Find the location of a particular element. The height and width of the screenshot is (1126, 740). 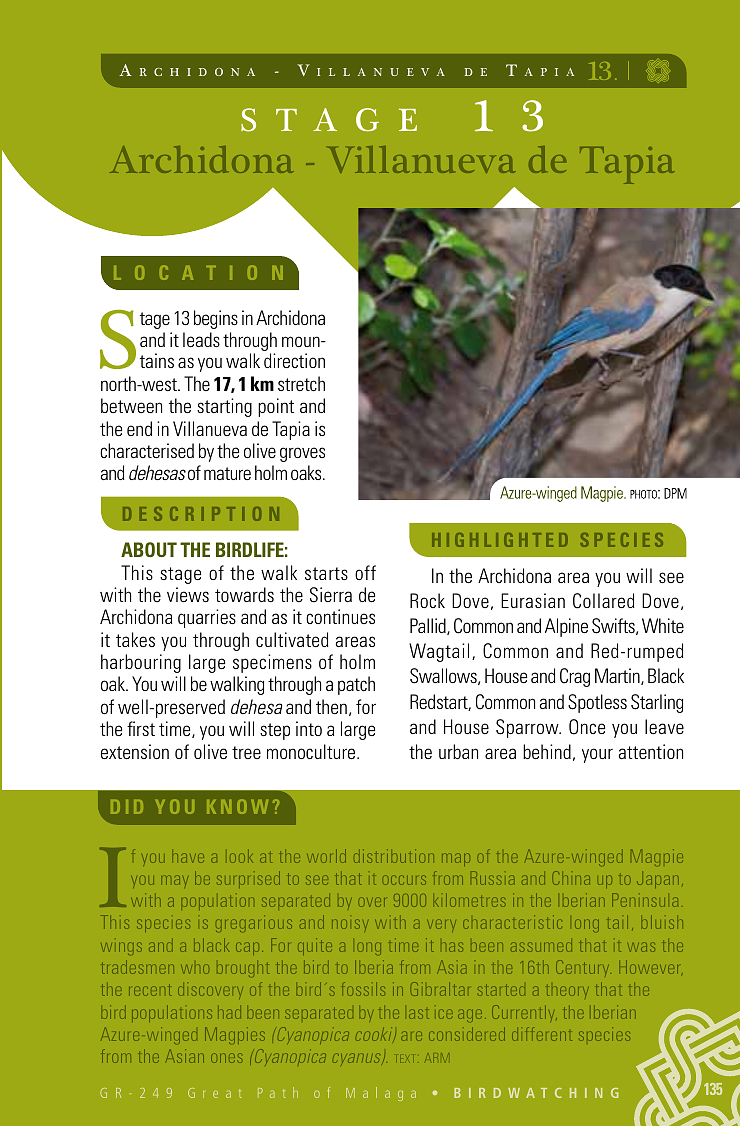

Collared is located at coordinates (604, 601).
